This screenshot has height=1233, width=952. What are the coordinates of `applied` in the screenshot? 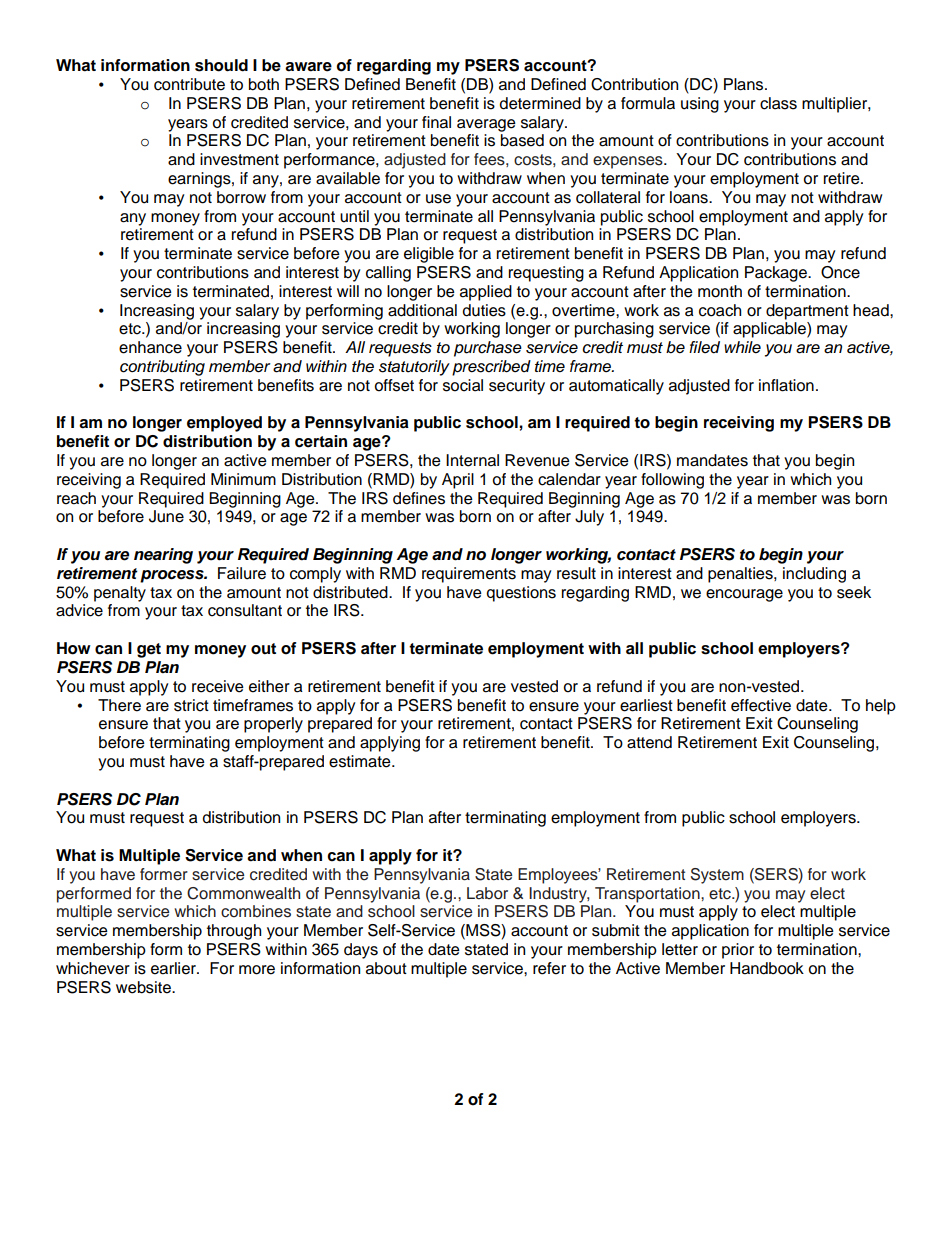 It's located at (486, 293).
